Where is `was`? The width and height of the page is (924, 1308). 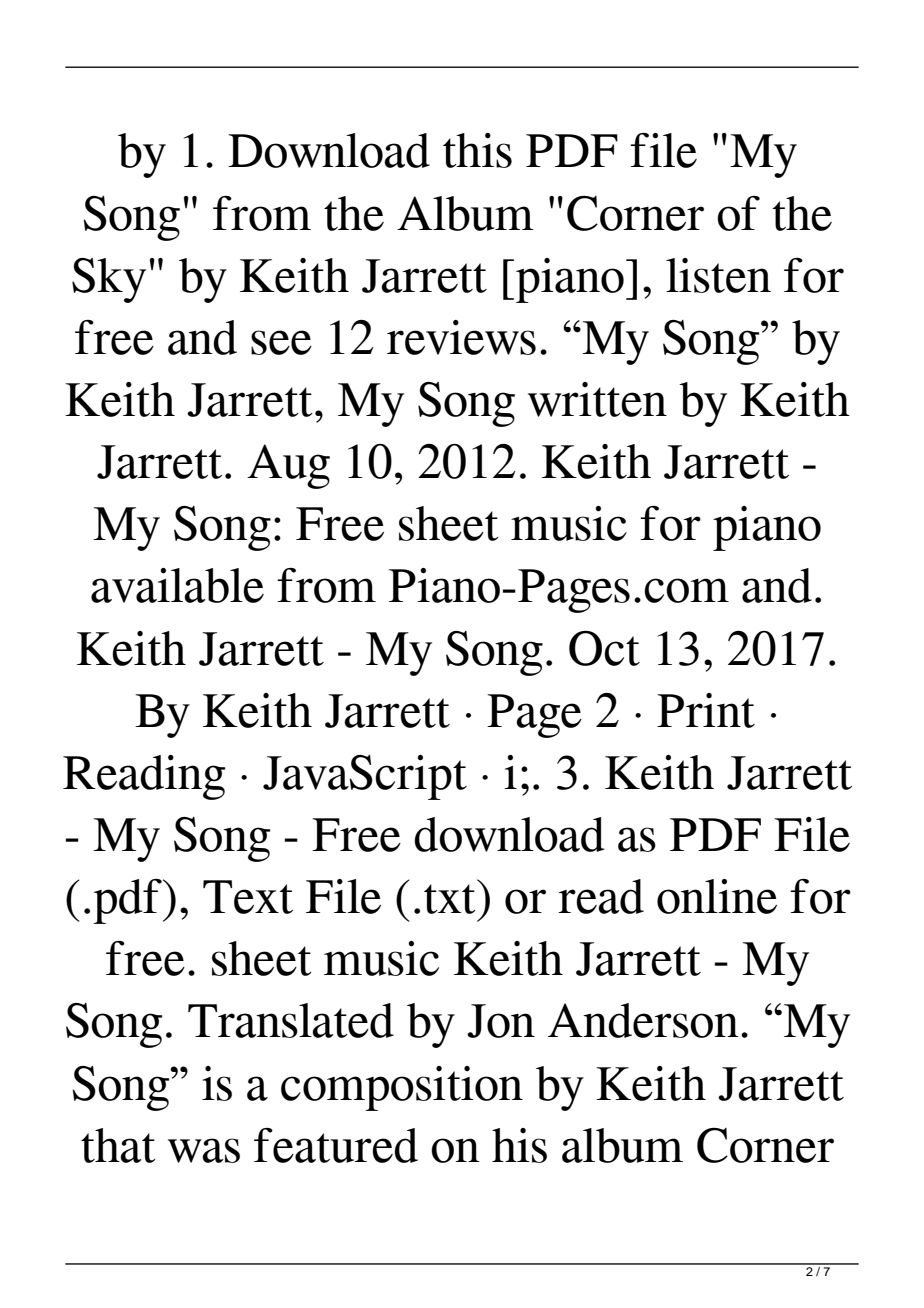 was is located at coordinates (204, 1150).
